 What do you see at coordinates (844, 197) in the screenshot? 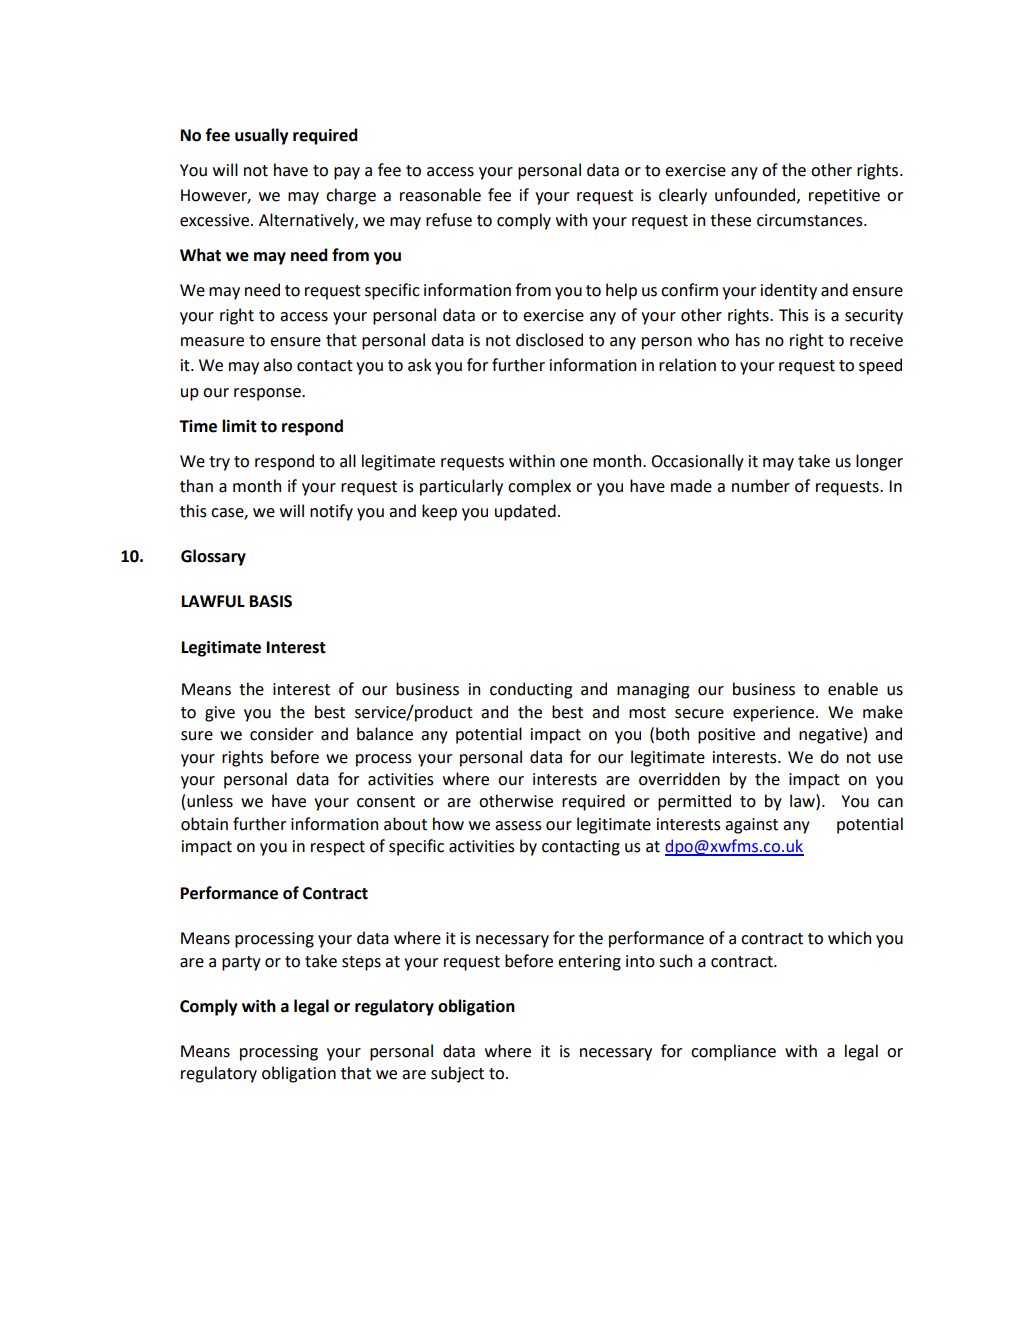
I see `repetitive` at bounding box center [844, 197].
